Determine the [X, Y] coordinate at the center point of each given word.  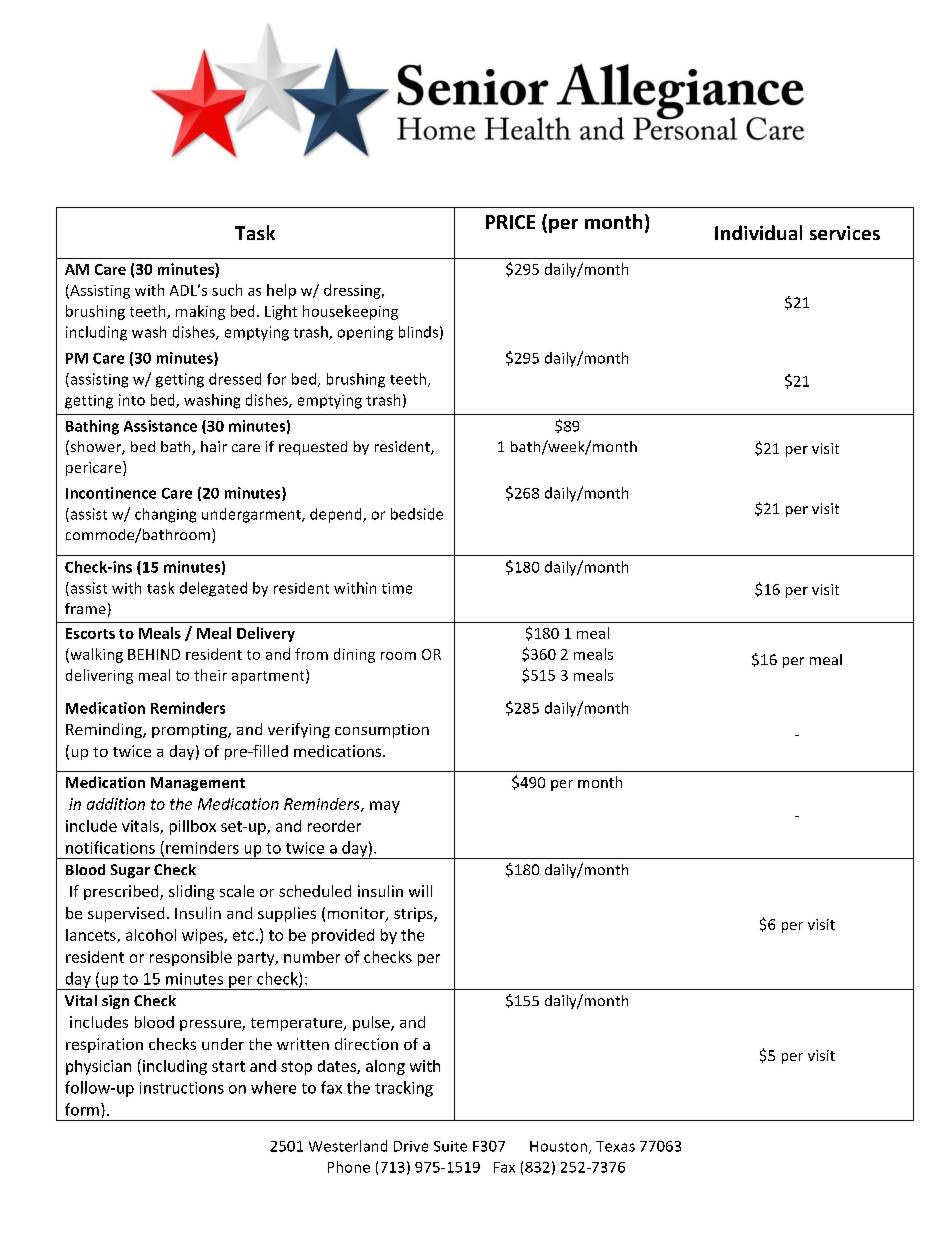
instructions [182, 1088]
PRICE [510, 222]
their [210, 675]
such [227, 290]
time [397, 588]
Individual [758, 232]
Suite [450, 1146]
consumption [382, 731]
